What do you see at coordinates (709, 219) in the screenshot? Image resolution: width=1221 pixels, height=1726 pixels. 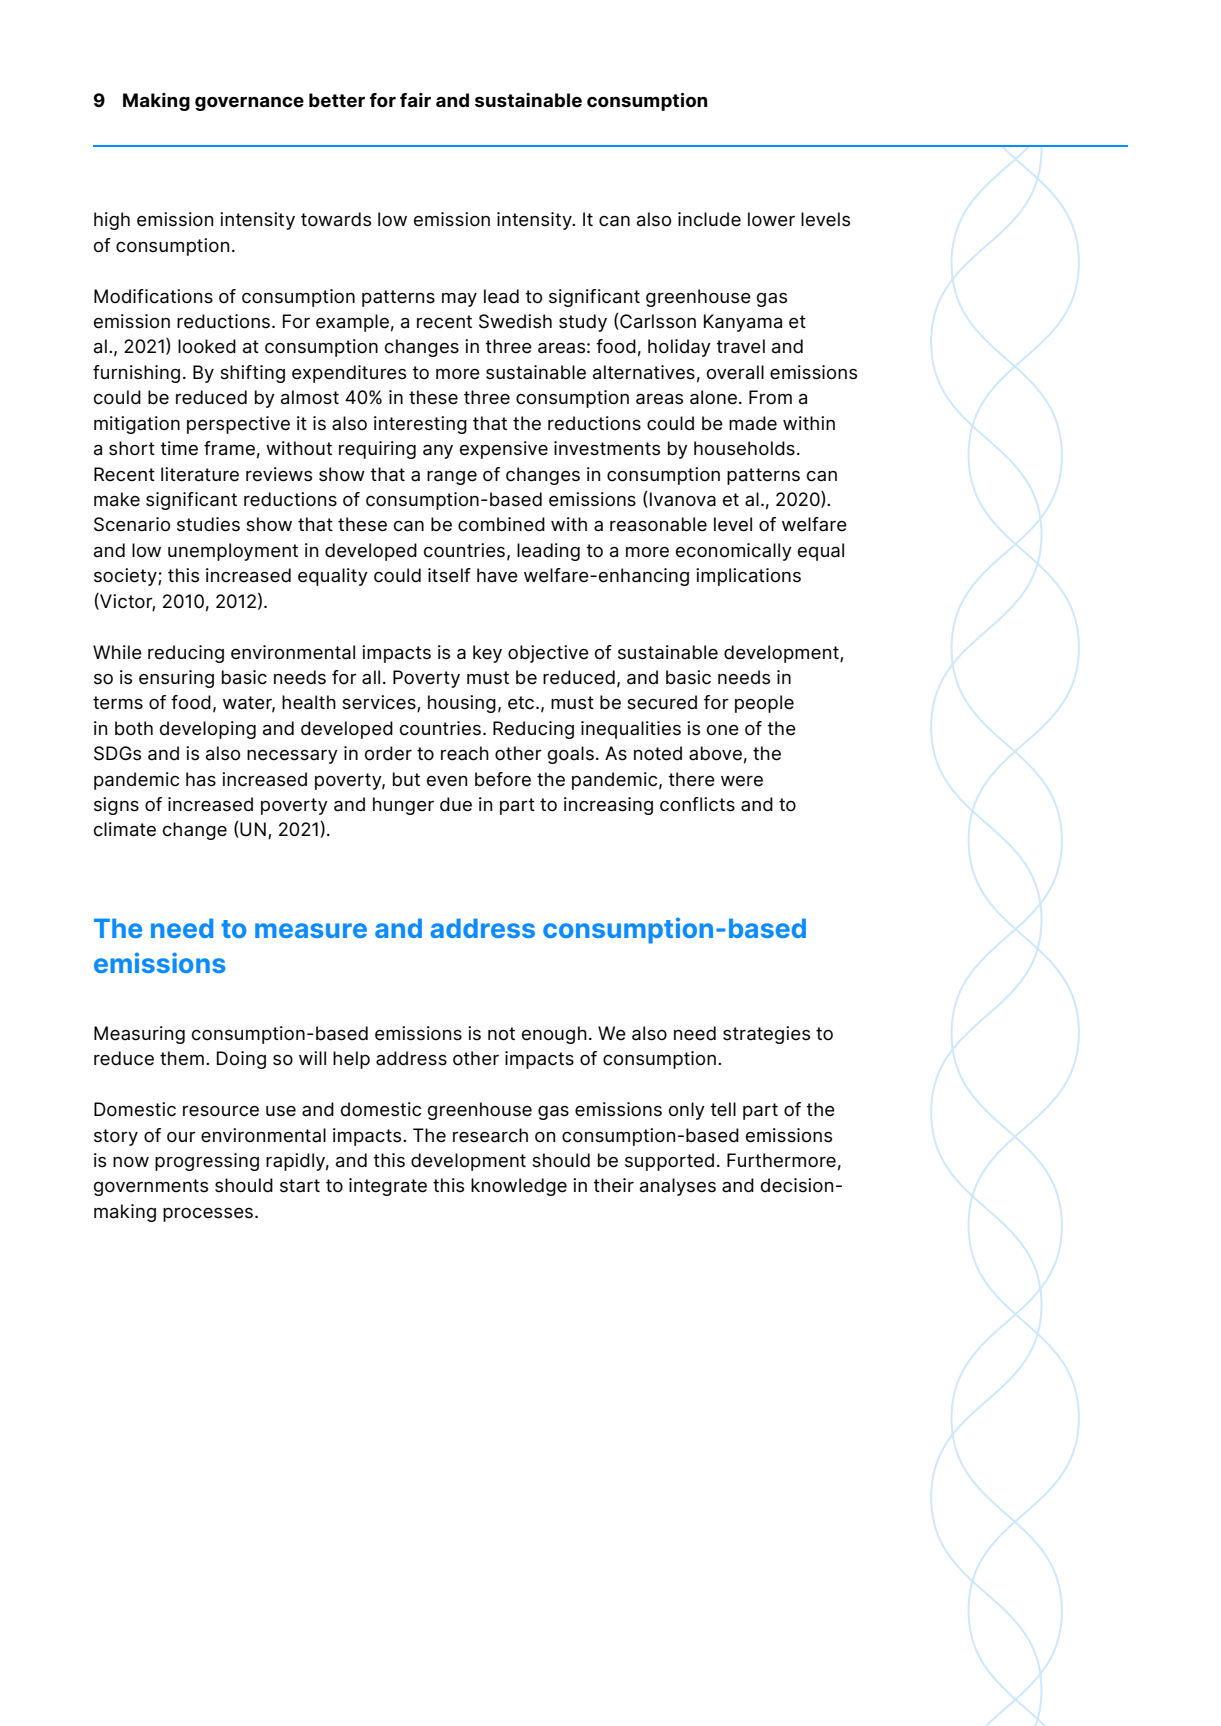 I see `include` at bounding box center [709, 219].
